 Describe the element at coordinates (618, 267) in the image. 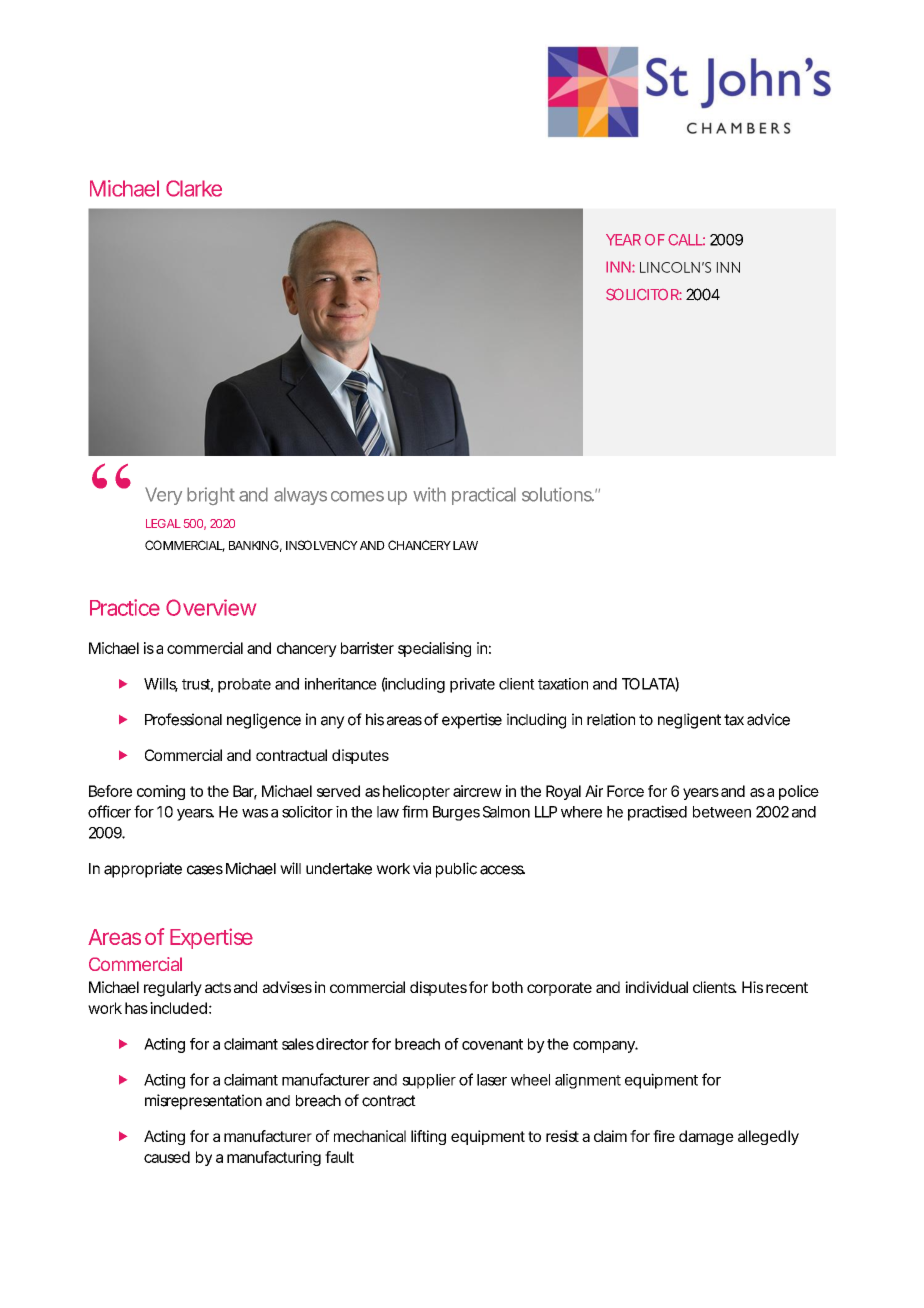

I see `INN` at that location.
